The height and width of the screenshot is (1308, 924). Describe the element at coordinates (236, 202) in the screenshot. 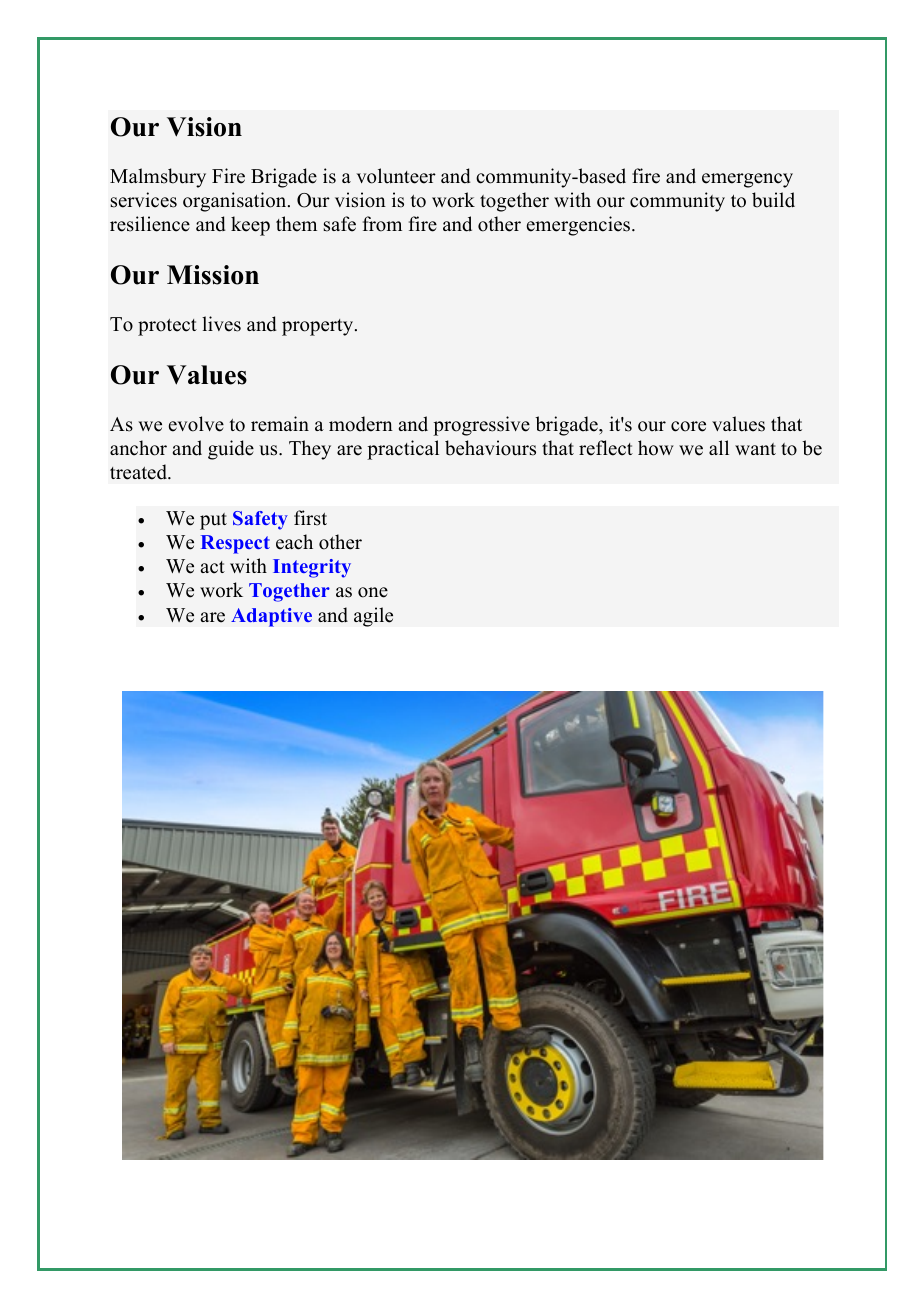

I see `organisation` at that location.
